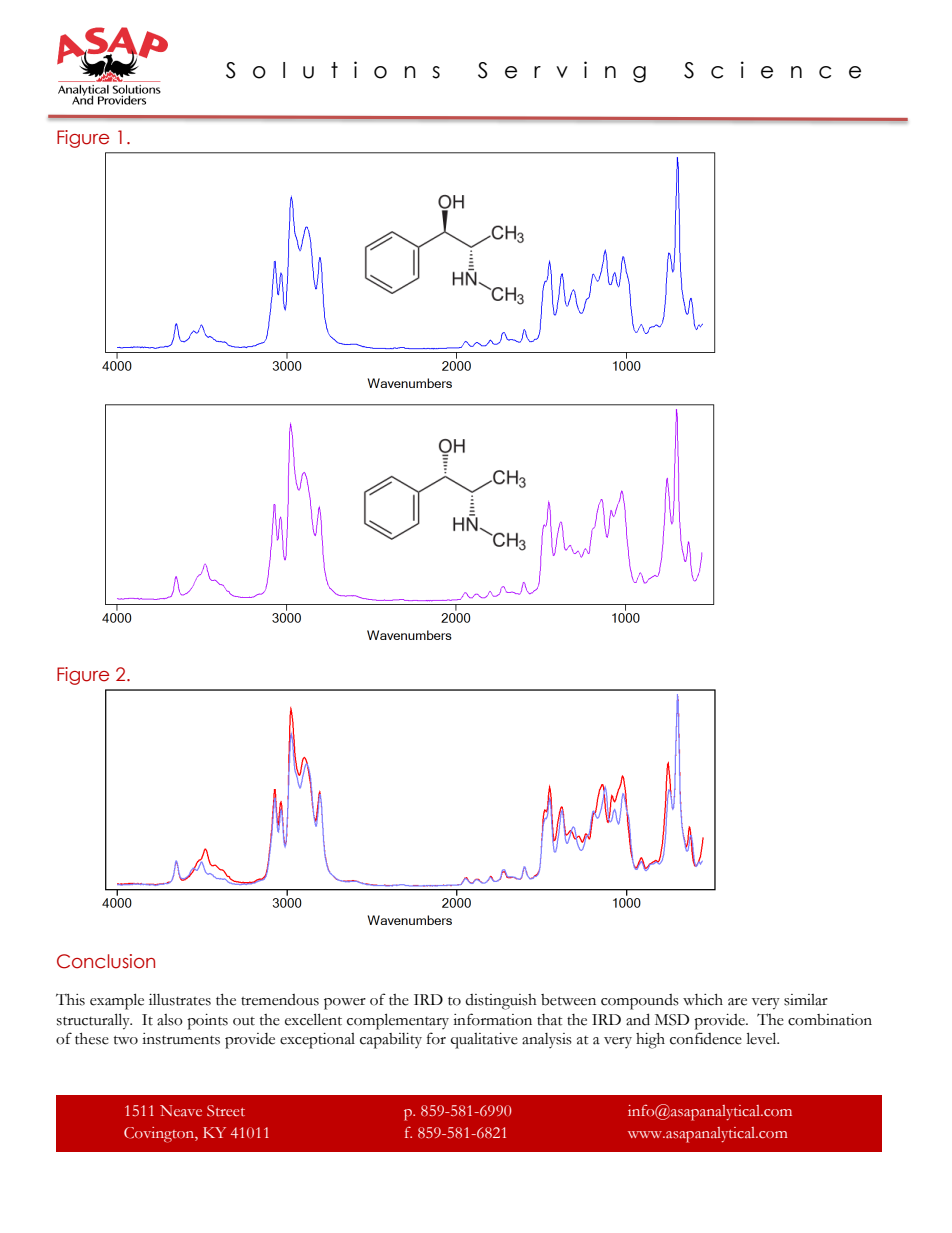 The height and width of the page is (1233, 952). I want to click on Conclusion, so click(106, 961).
